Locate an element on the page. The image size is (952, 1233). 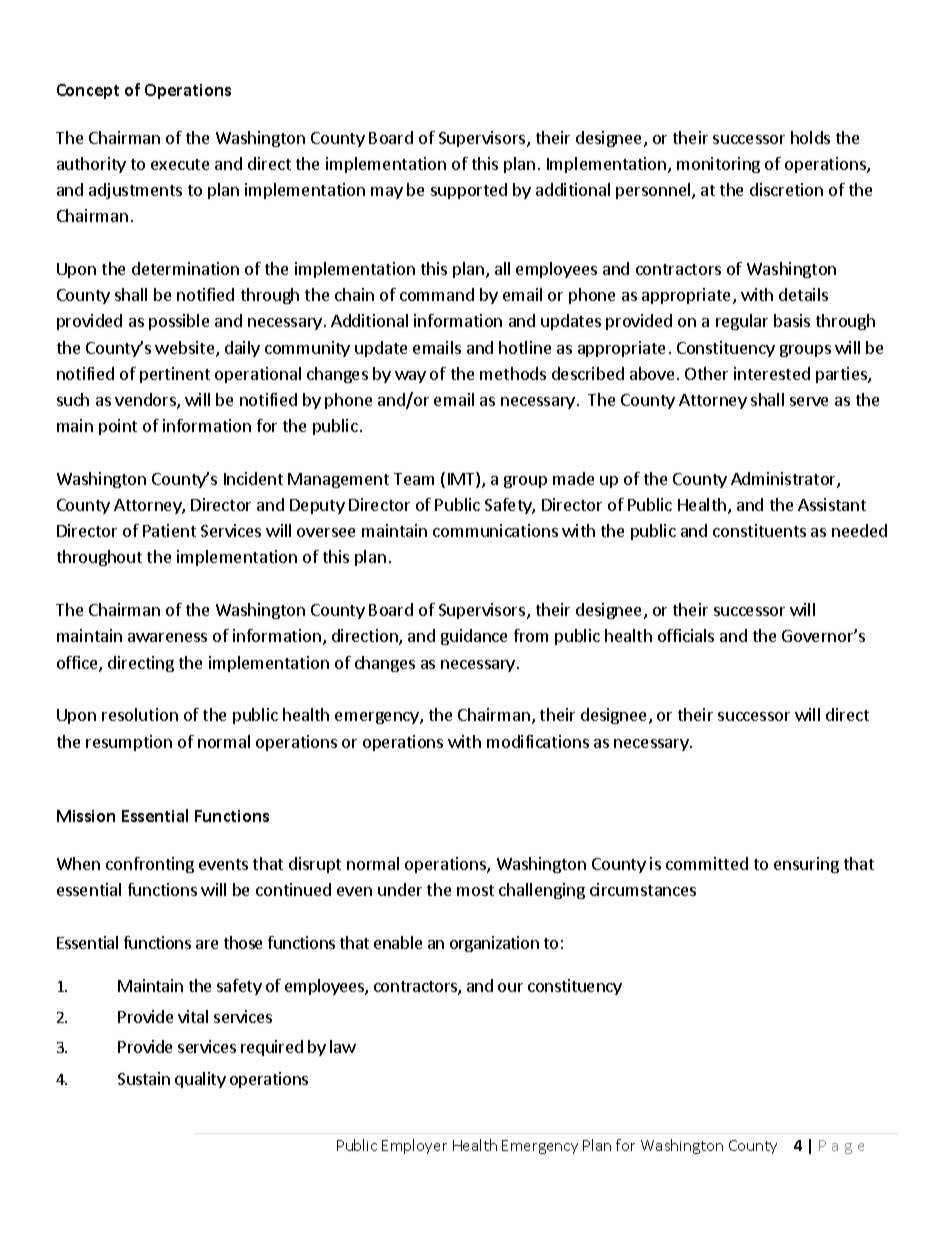
awareness is located at coordinates (167, 637).
